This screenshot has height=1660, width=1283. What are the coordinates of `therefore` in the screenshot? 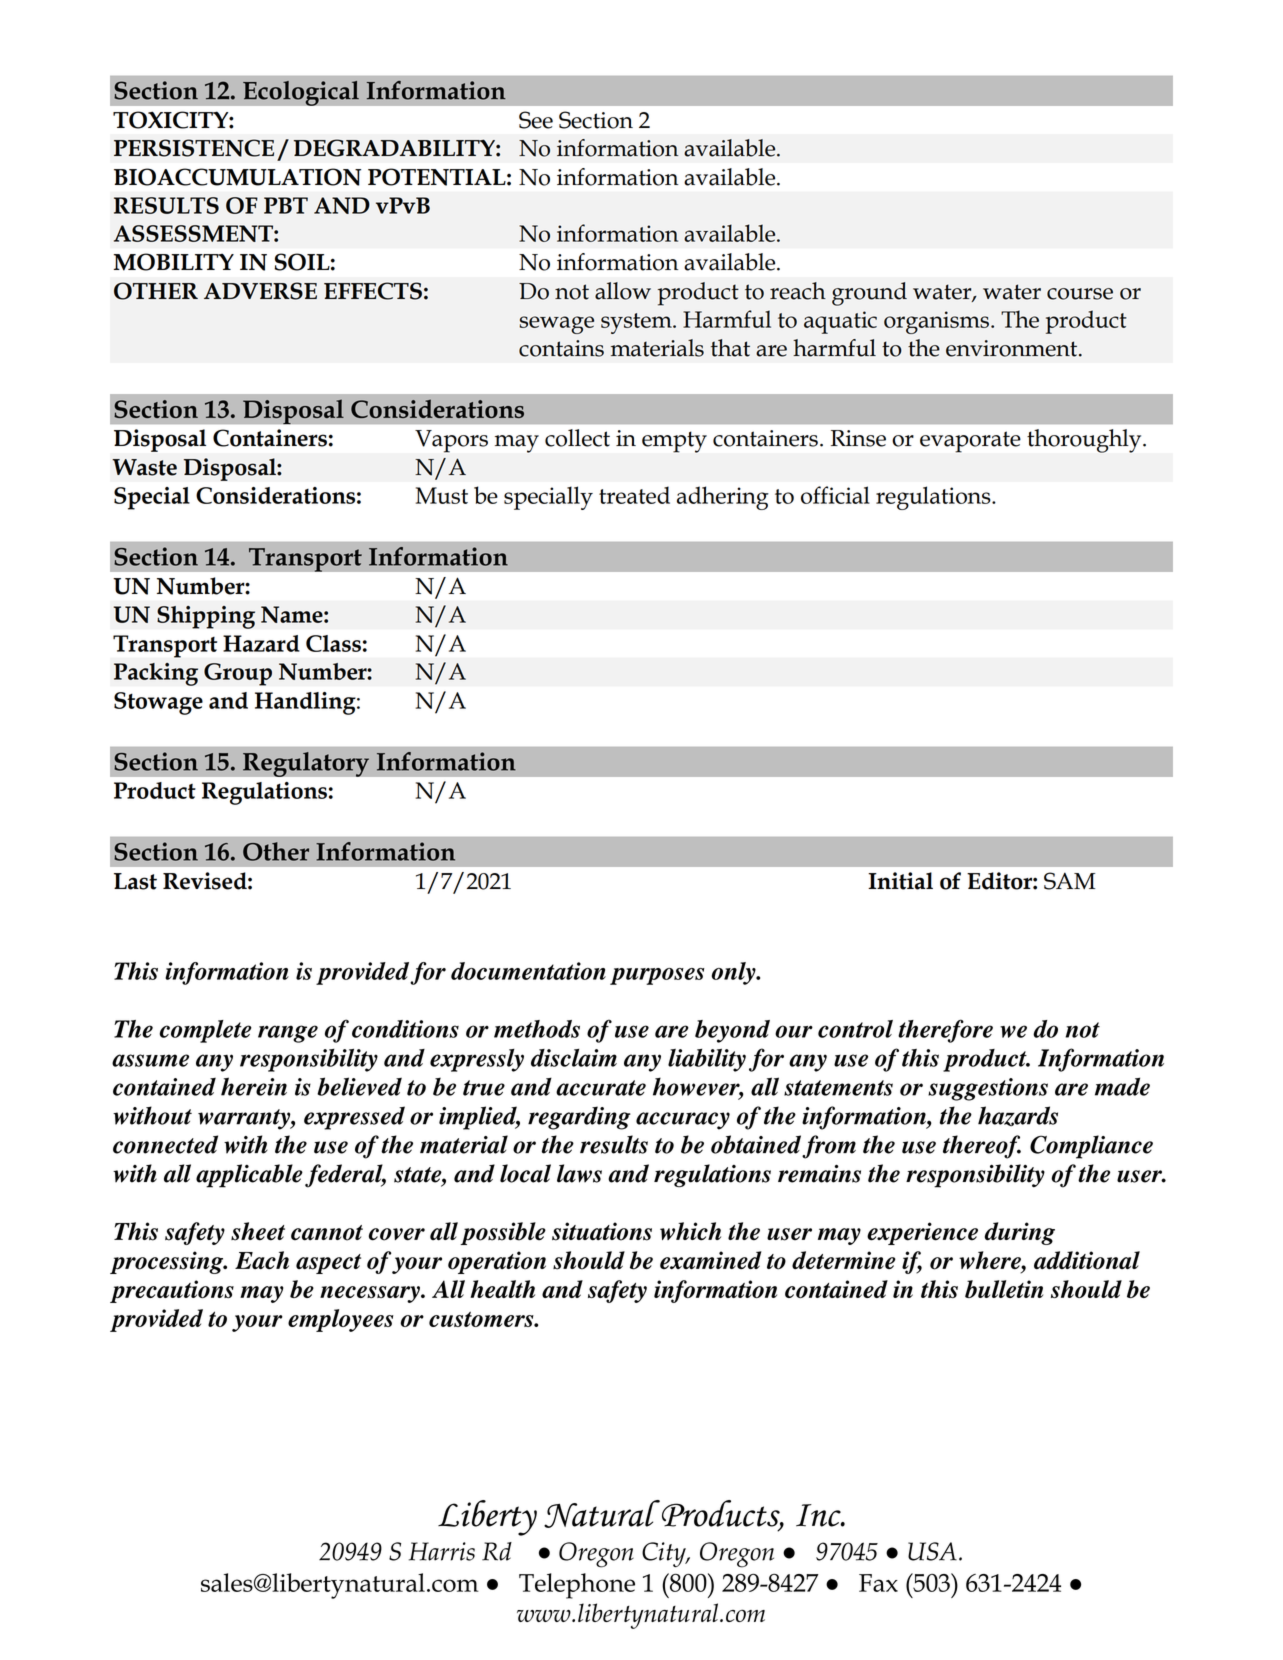 It's located at (945, 1031).
